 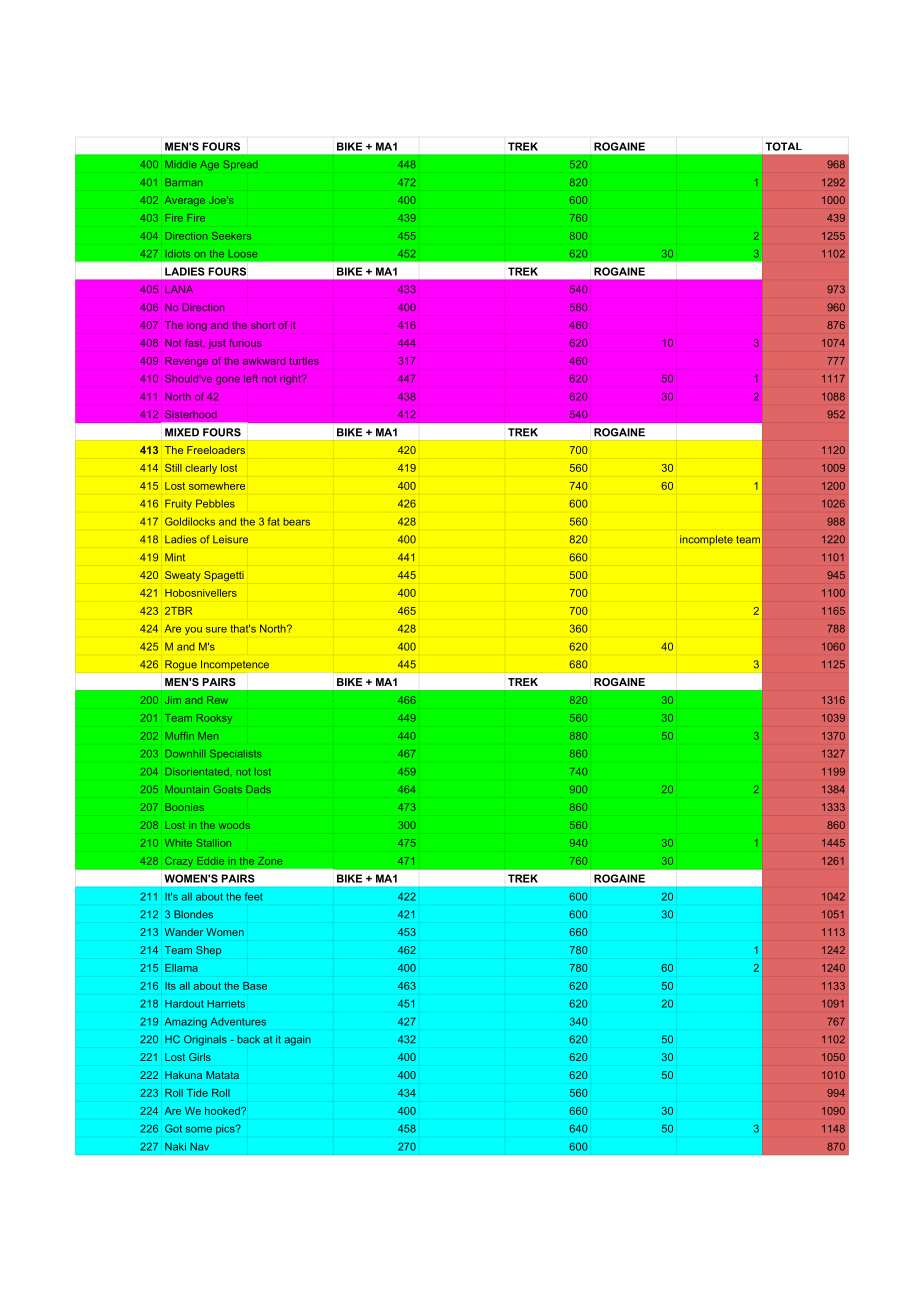 I want to click on feet, so click(x=254, y=896).
